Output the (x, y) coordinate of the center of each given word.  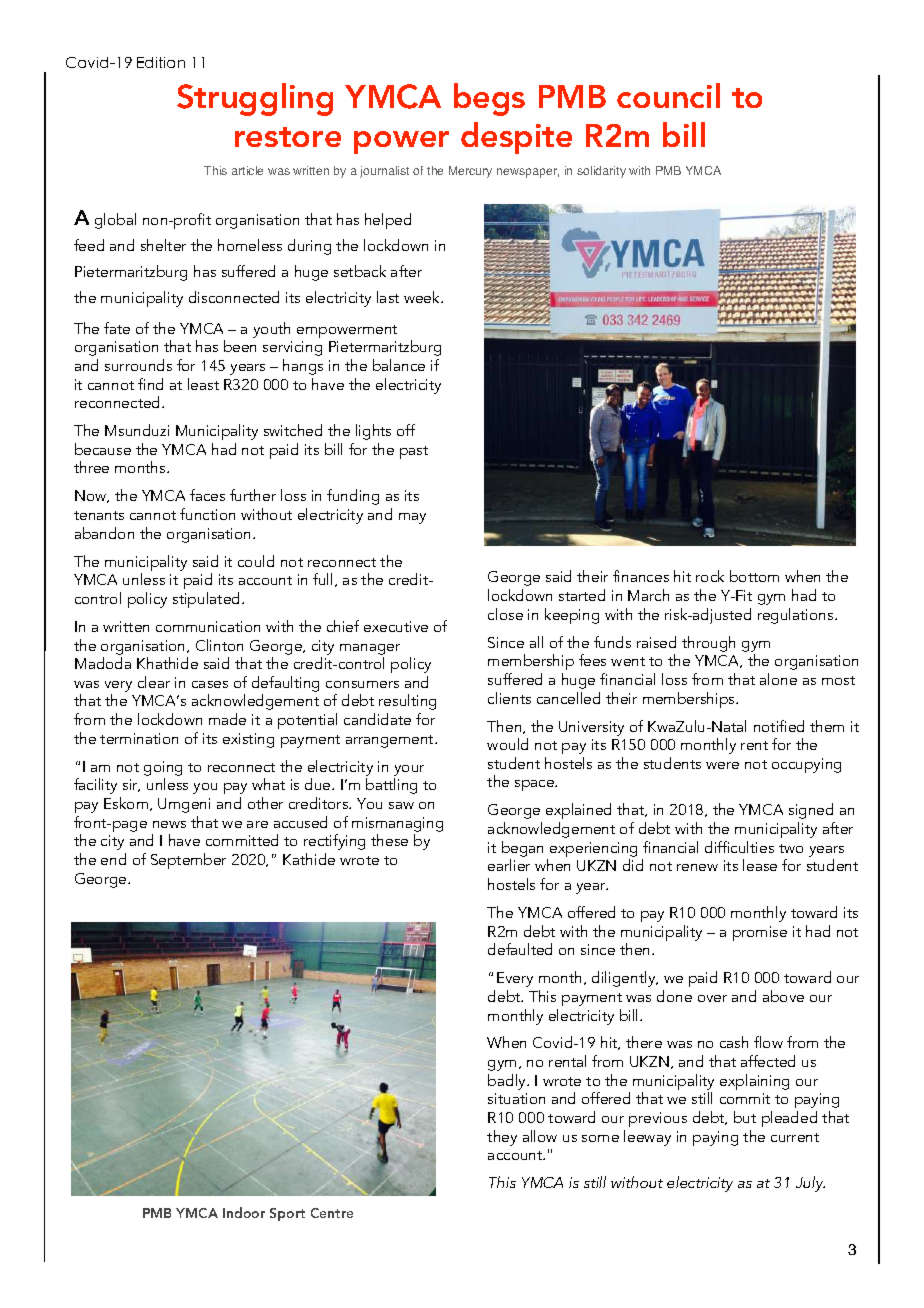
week (423, 297)
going (163, 768)
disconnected (234, 297)
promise (760, 933)
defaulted (520, 949)
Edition (161, 62)
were (722, 765)
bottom (754, 576)
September (188, 861)
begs (489, 99)
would (507, 744)
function (207, 514)
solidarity (601, 172)
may (412, 518)
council (668, 95)
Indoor (244, 1212)
